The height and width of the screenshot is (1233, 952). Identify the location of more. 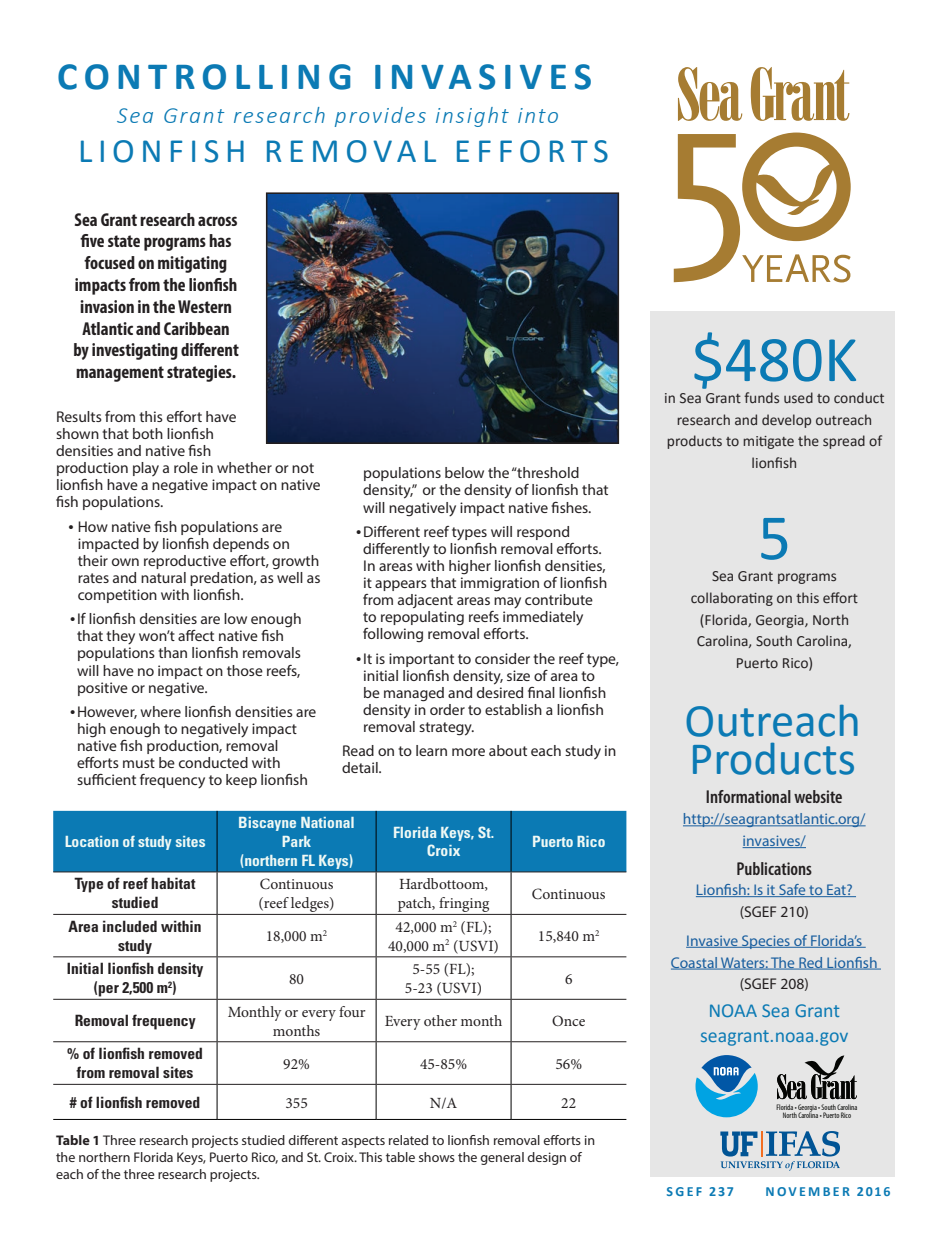
(468, 752).
